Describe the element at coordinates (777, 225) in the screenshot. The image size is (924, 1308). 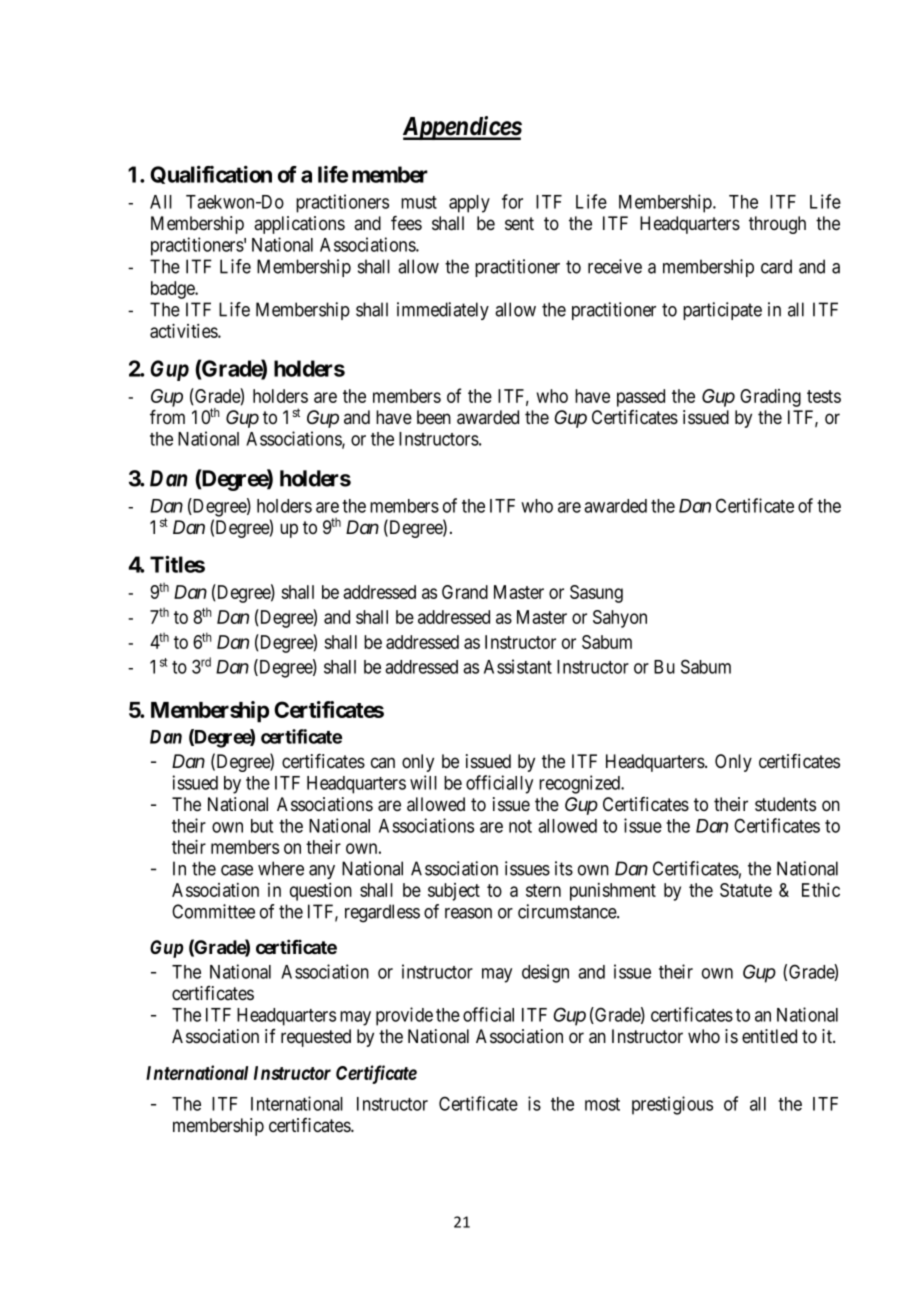
I see `through` at that location.
